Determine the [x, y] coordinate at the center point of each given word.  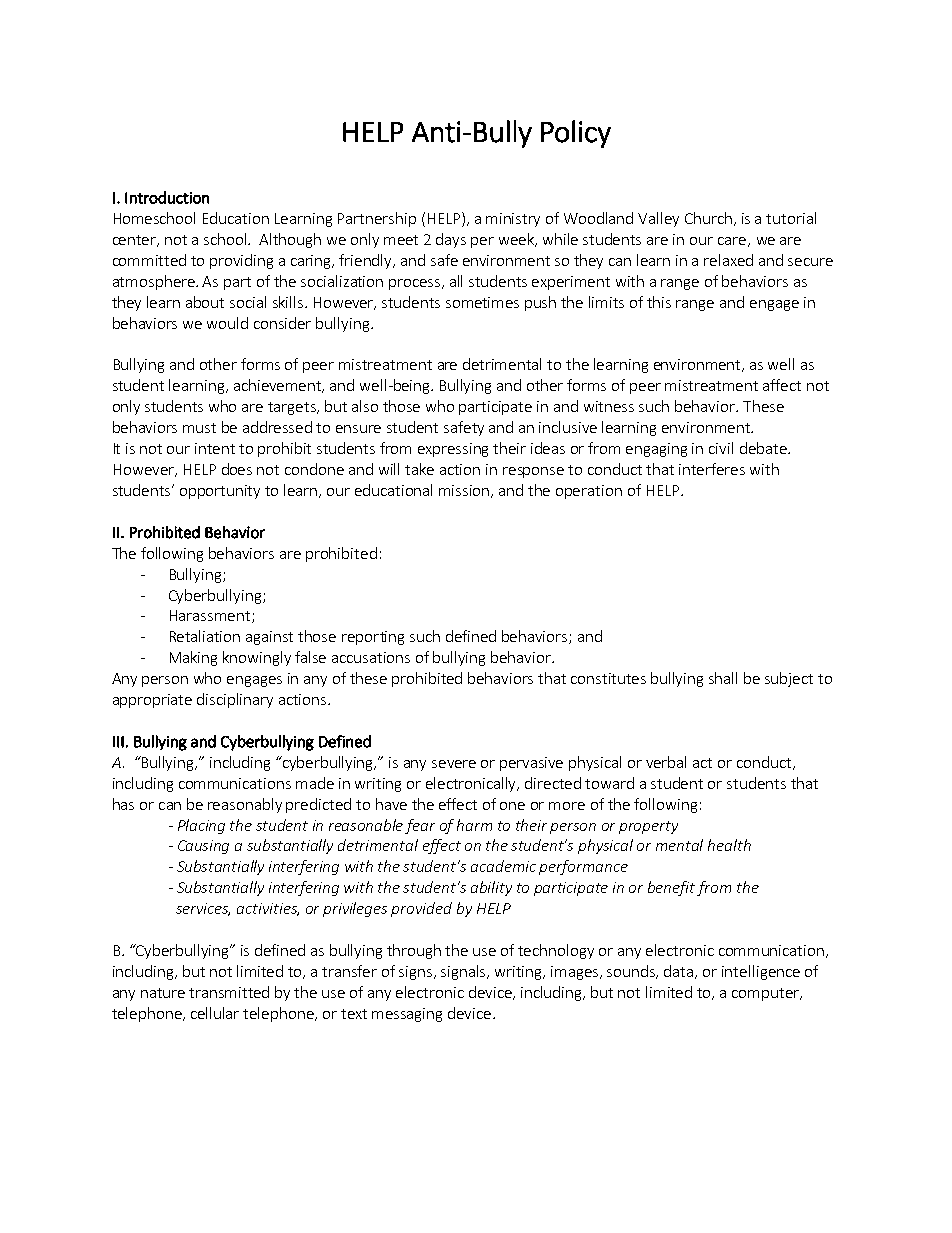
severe [454, 764]
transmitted [229, 992]
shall [723, 678]
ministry [513, 220]
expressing [453, 450]
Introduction [167, 197]
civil [721, 448]
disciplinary [235, 700]
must [199, 428]
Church [708, 218]
